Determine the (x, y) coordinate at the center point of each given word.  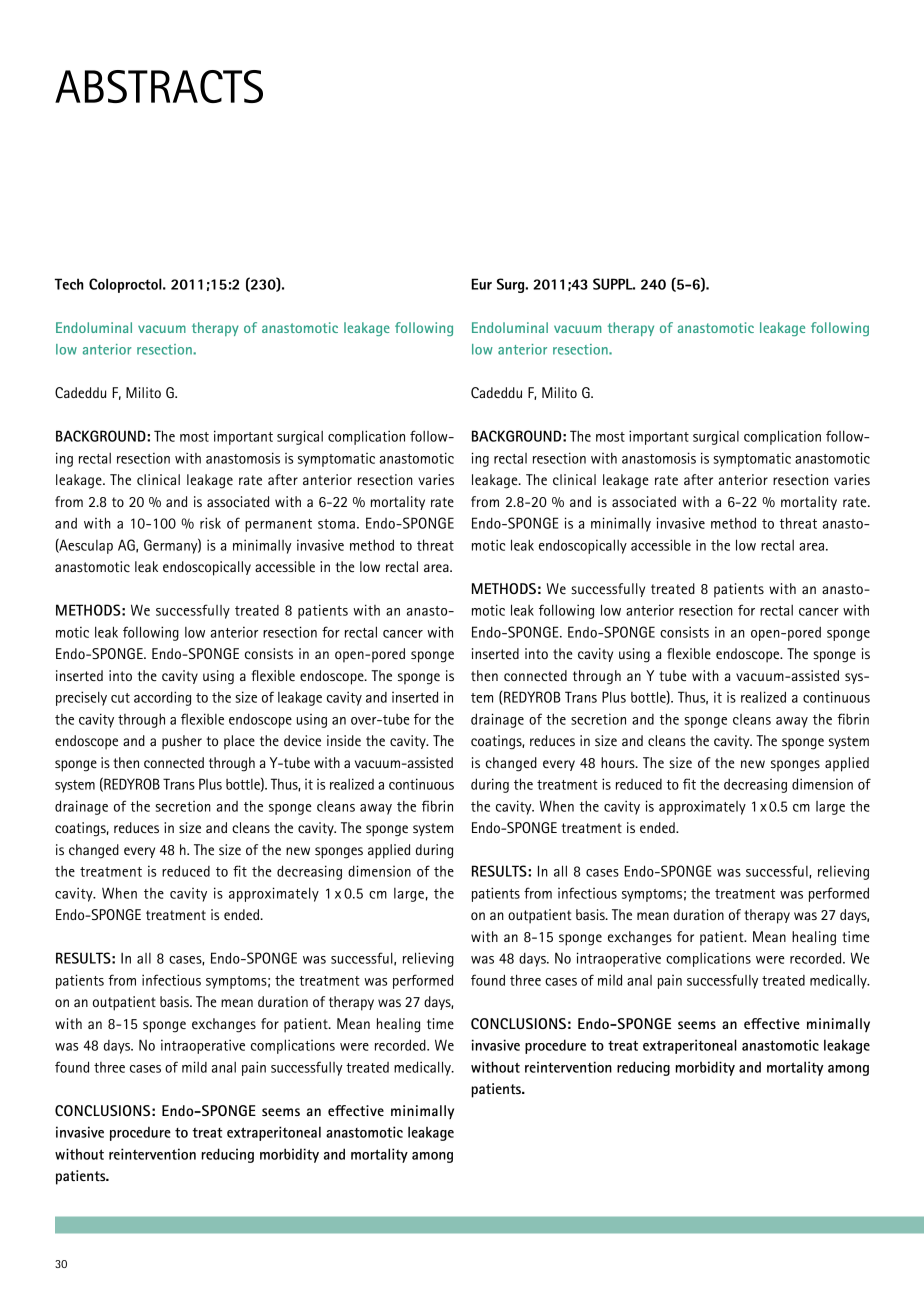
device (302, 740)
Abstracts (159, 86)
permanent (278, 525)
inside (344, 740)
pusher (182, 742)
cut (120, 698)
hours (619, 762)
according (162, 698)
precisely (81, 698)
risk (210, 523)
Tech (69, 284)
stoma (336, 524)
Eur (481, 284)
